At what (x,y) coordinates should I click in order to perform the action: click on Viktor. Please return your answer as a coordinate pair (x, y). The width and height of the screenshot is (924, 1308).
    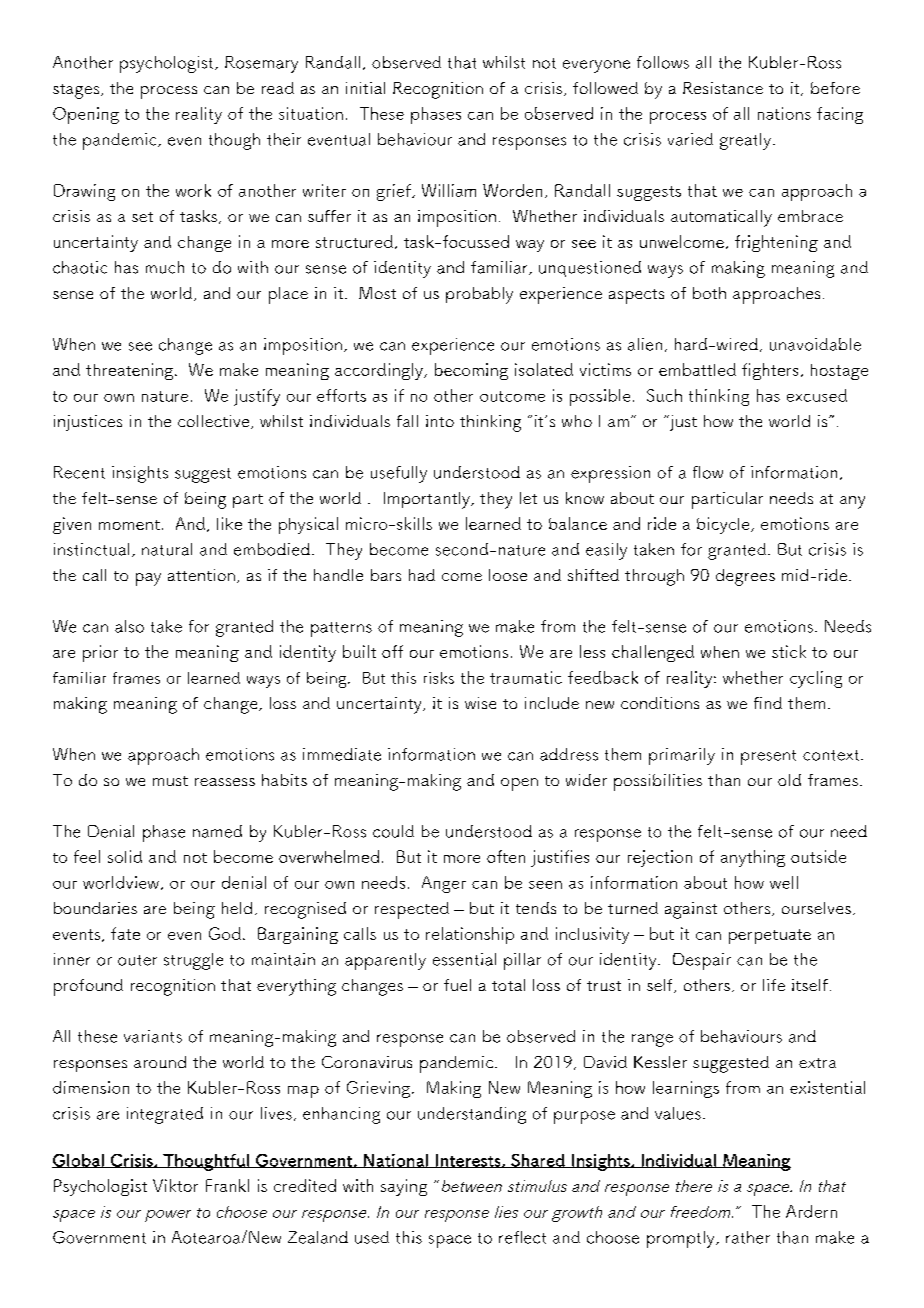
    Looking at the image, I should click on (175, 1185).
